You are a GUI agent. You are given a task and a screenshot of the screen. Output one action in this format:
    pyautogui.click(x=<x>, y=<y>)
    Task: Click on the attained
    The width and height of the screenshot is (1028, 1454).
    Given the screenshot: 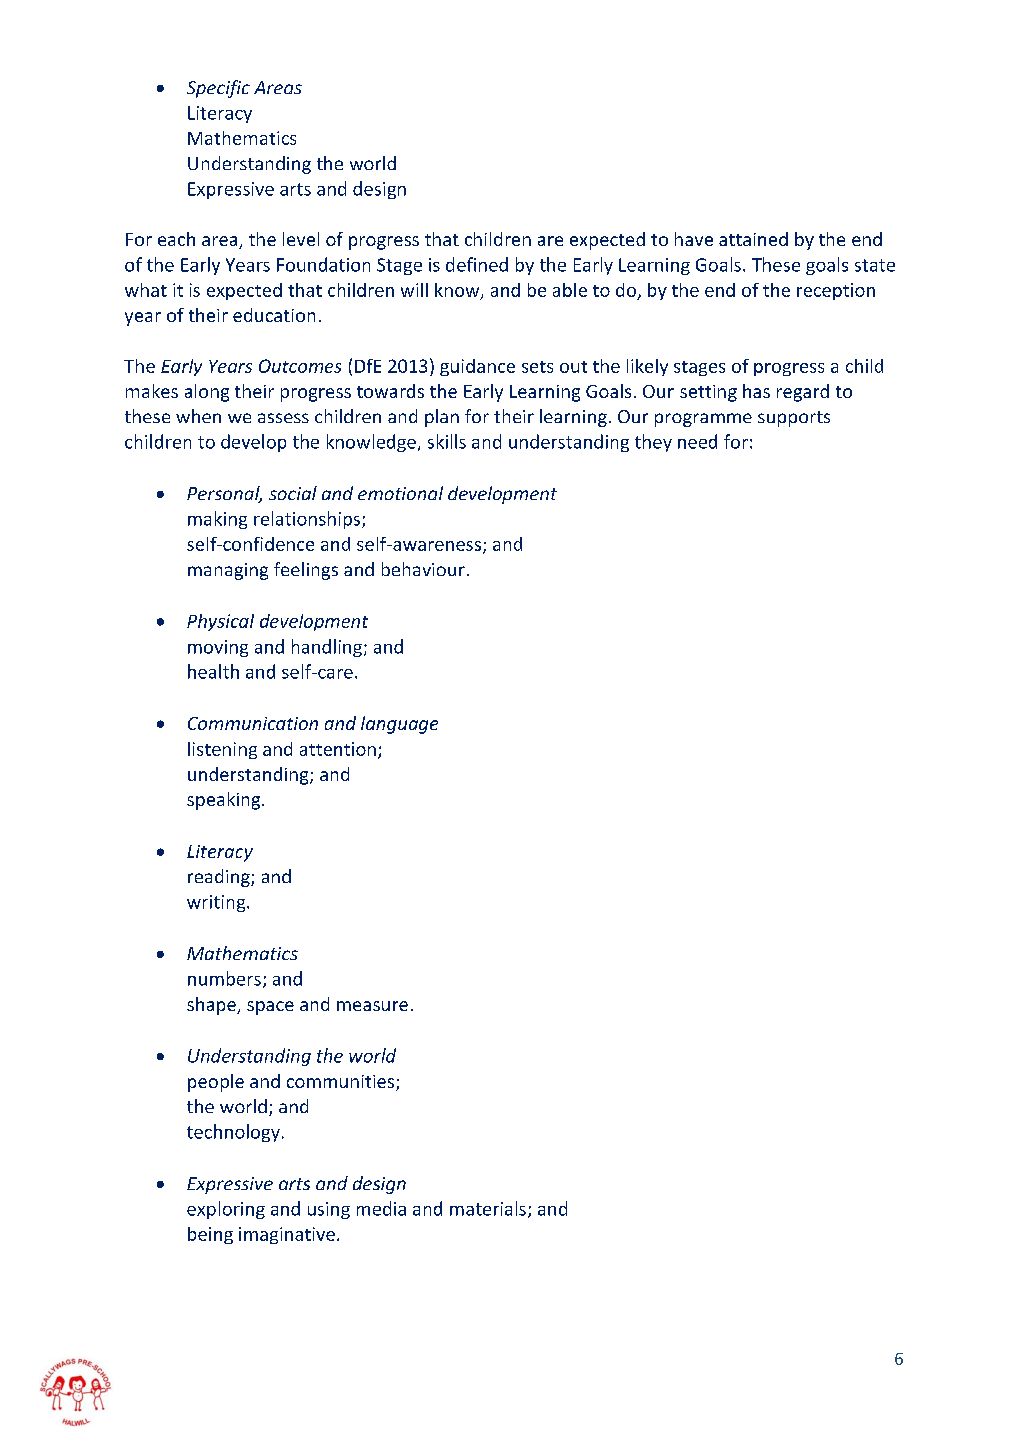 What is the action you would take?
    pyautogui.click(x=753, y=239)
